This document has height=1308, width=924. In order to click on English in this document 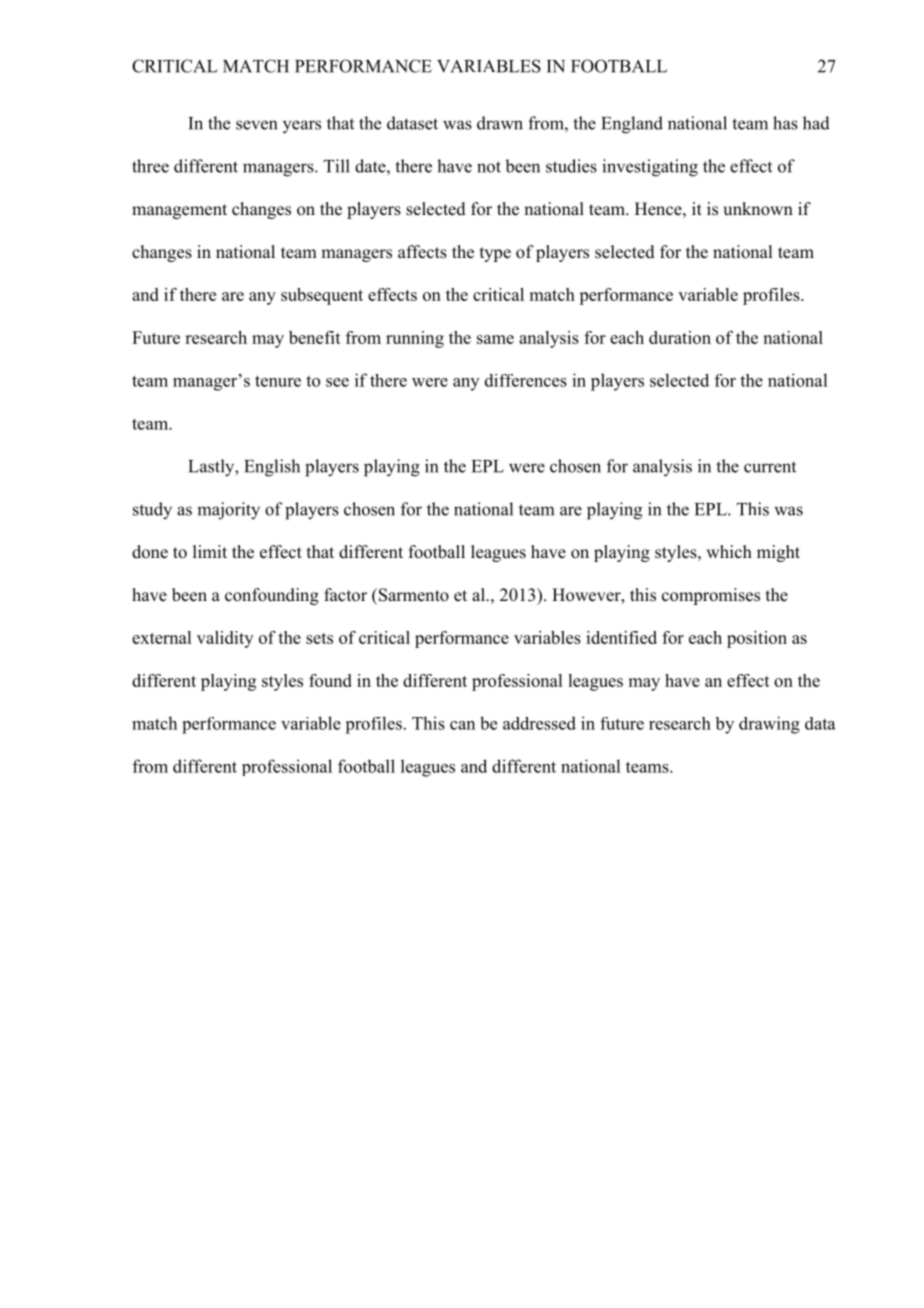, I will do `click(272, 468)`.
